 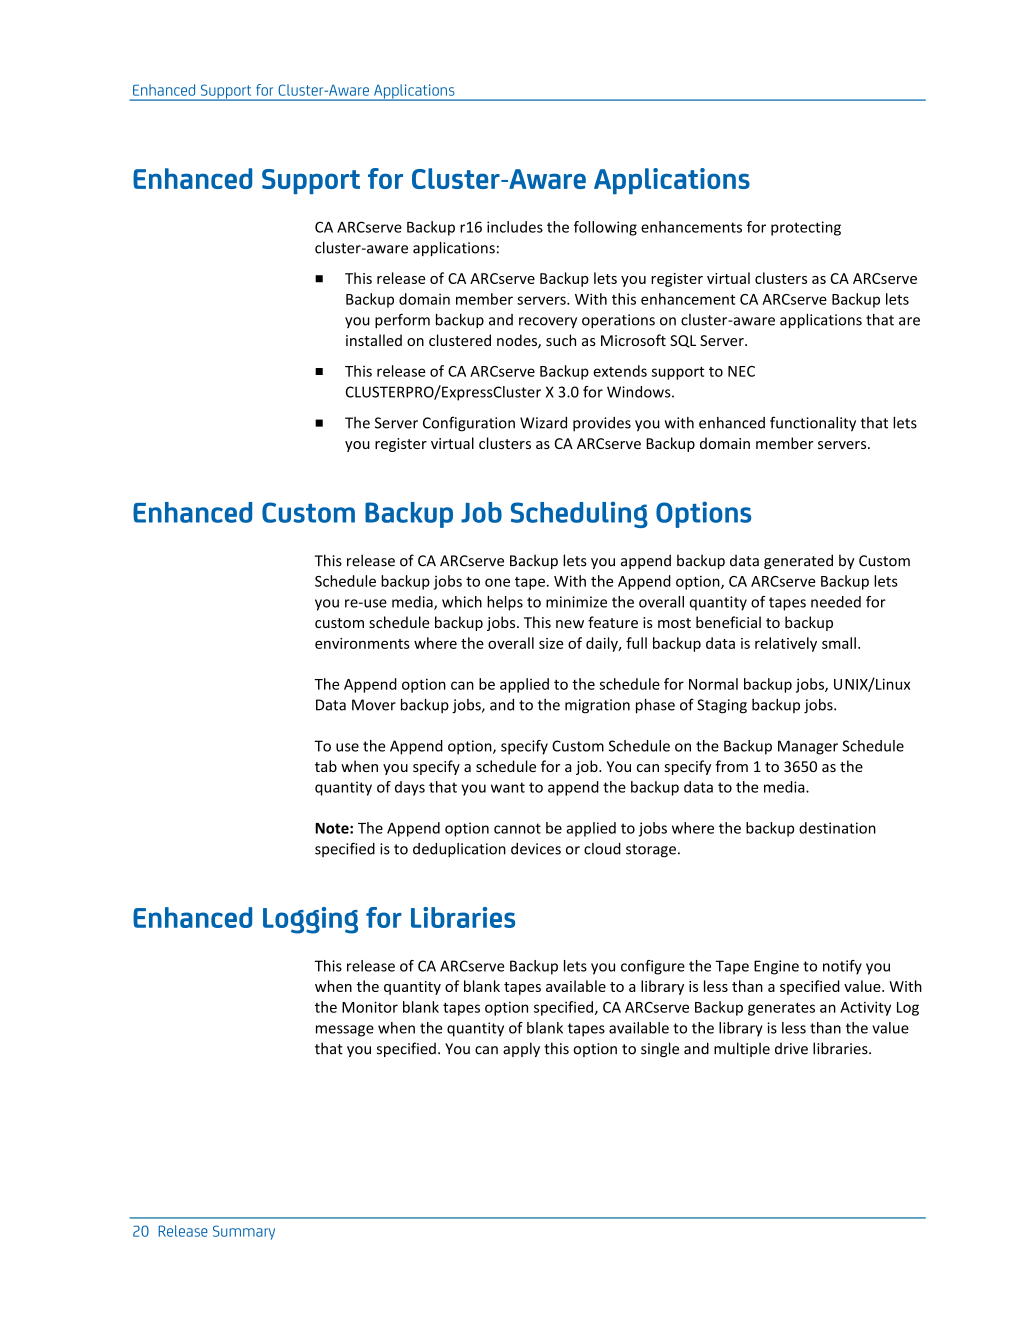 I want to click on protecting, so click(x=806, y=228).
